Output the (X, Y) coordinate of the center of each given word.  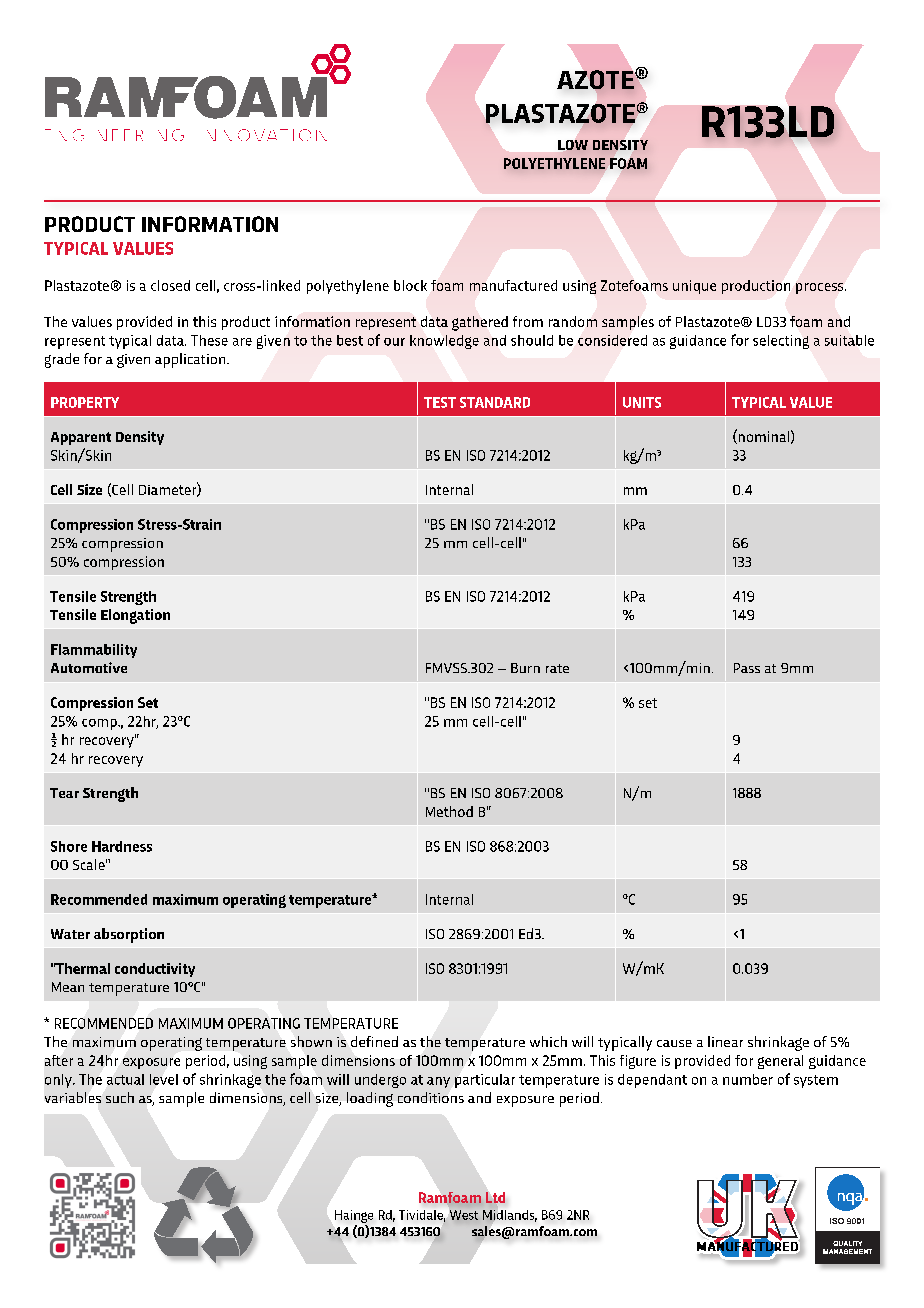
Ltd (495, 1197)
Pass (747, 668)
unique (694, 287)
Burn (525, 668)
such (120, 1097)
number (748, 1079)
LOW (573, 145)
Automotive (89, 667)
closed (170, 285)
